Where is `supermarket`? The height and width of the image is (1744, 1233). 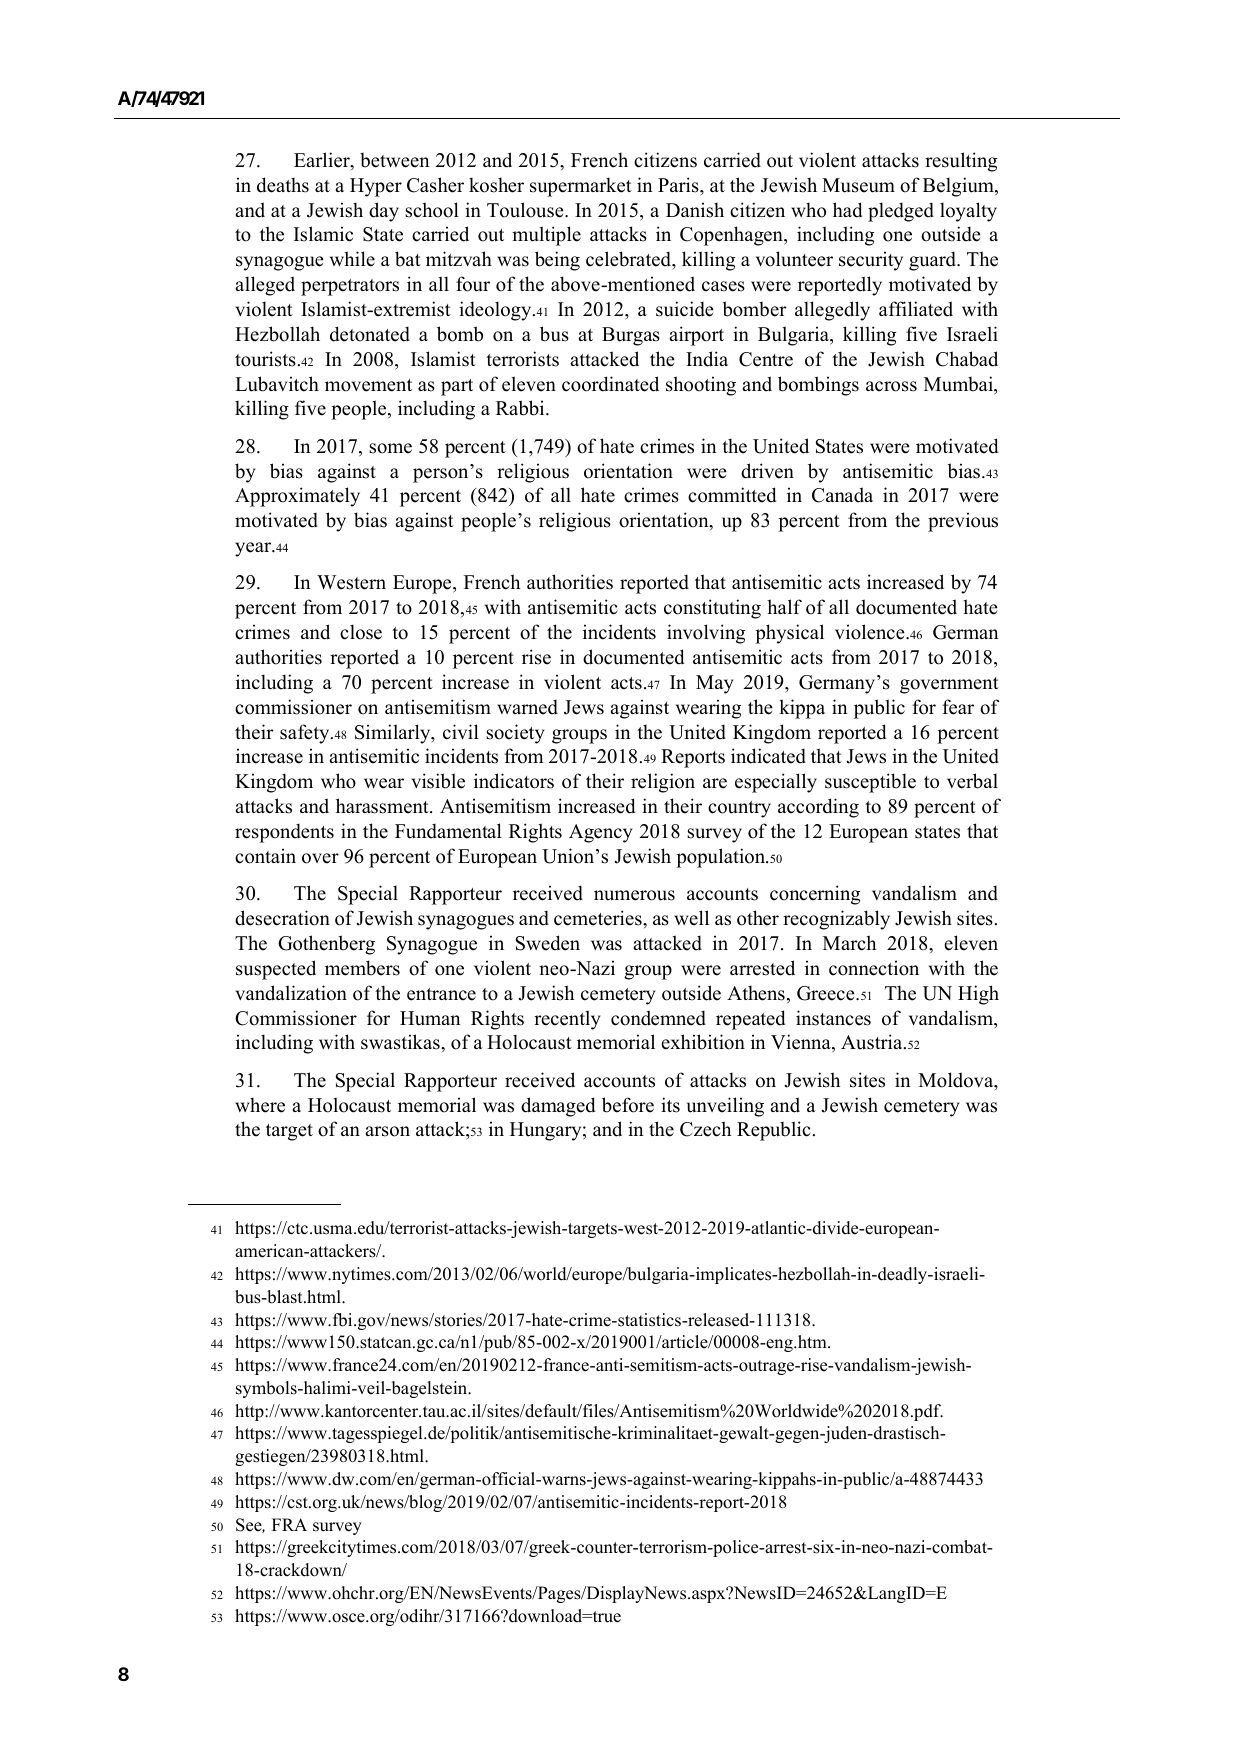 supermarket is located at coordinates (581, 187).
